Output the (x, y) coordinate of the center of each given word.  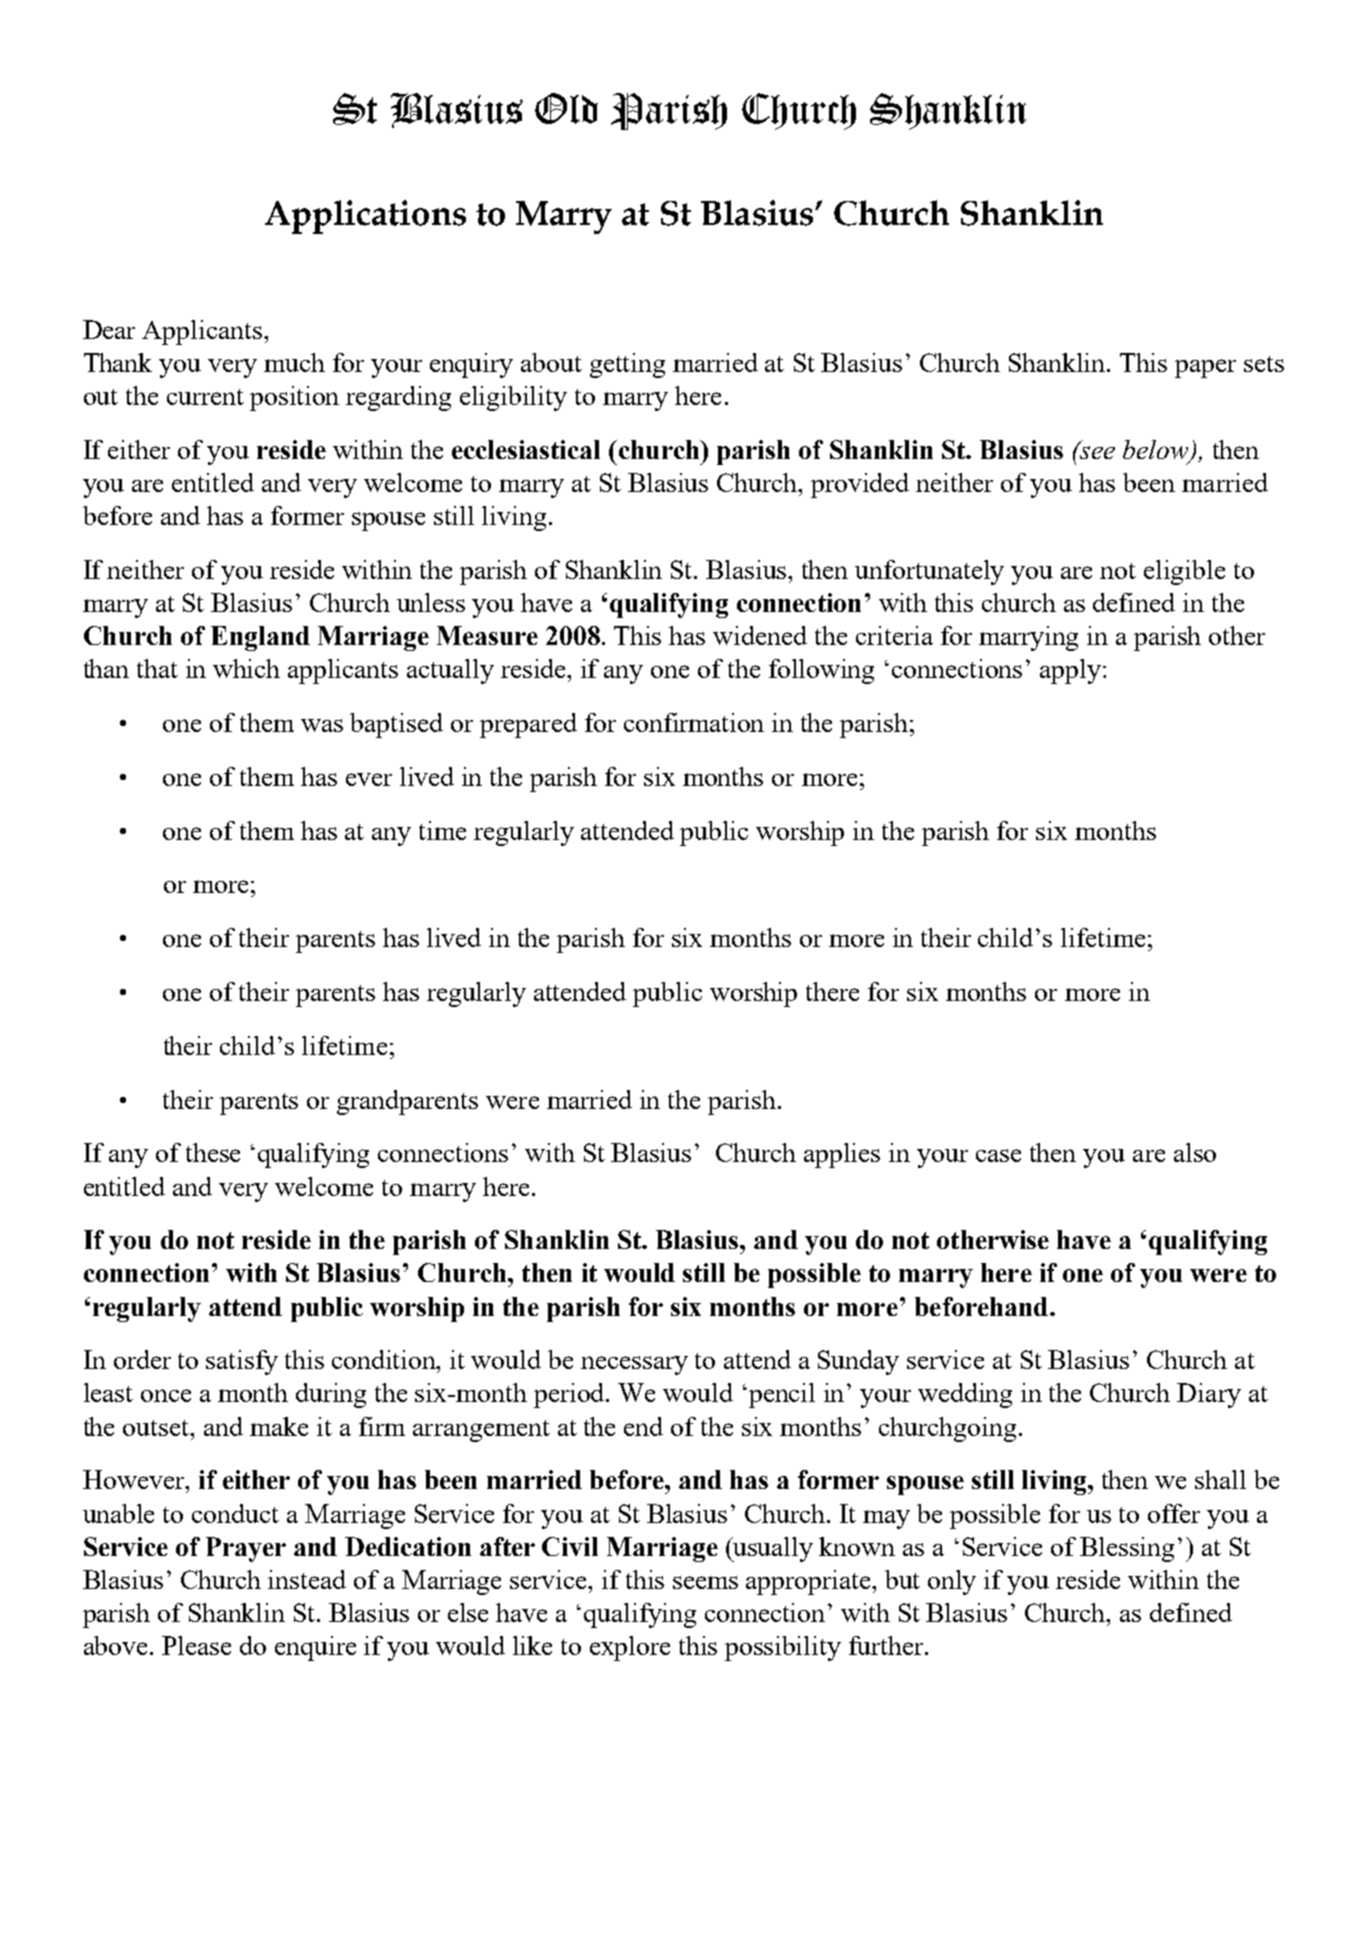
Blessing (1127, 1549)
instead (307, 1579)
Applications (365, 217)
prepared (528, 725)
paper (1205, 368)
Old (566, 108)
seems (705, 1582)
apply (1072, 671)
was (322, 725)
